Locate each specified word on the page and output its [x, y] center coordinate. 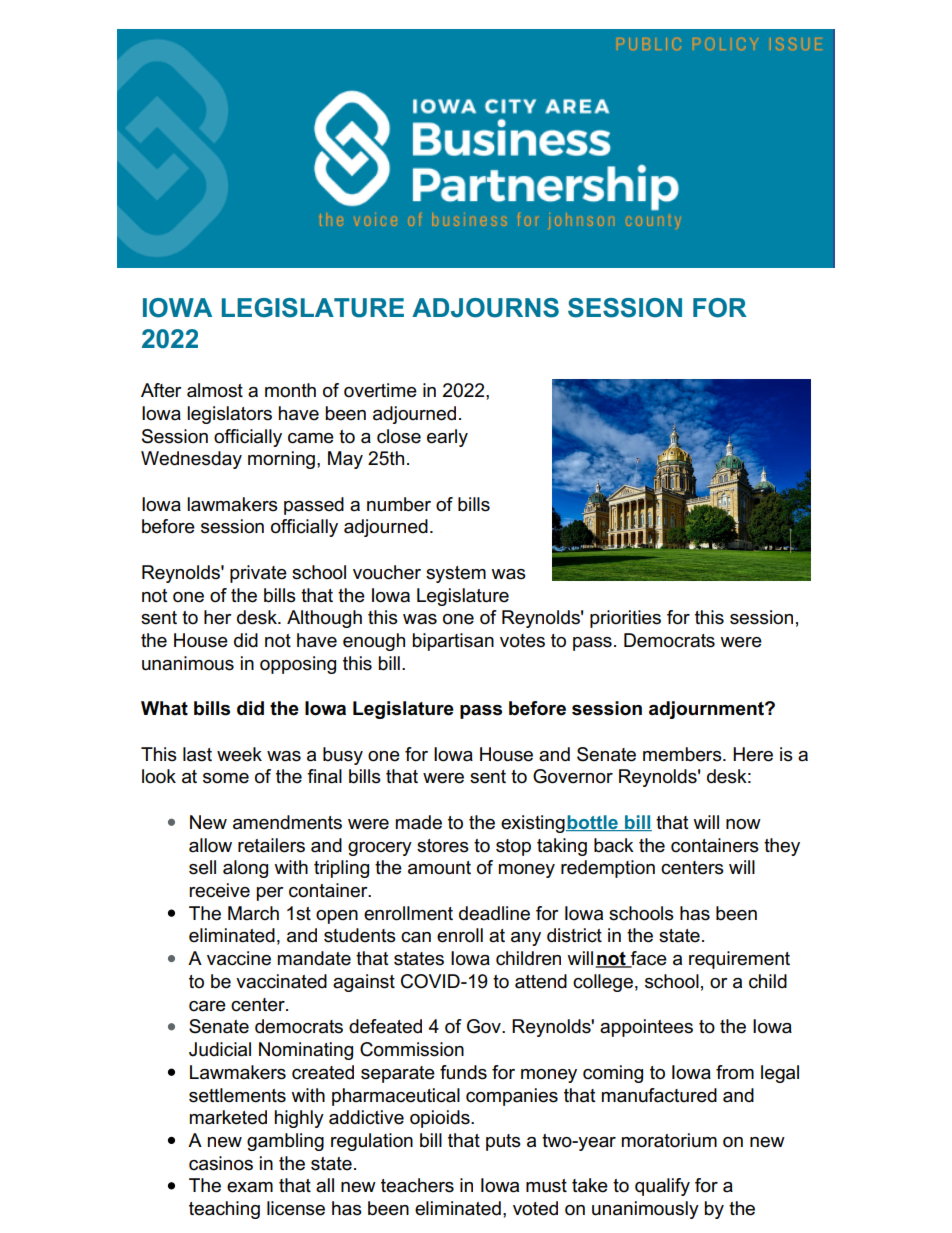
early [447, 438]
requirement [739, 960]
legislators [229, 415]
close [399, 436]
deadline [494, 913]
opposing [298, 665]
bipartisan [453, 642]
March [253, 913]
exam [250, 1187]
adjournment [707, 710]
